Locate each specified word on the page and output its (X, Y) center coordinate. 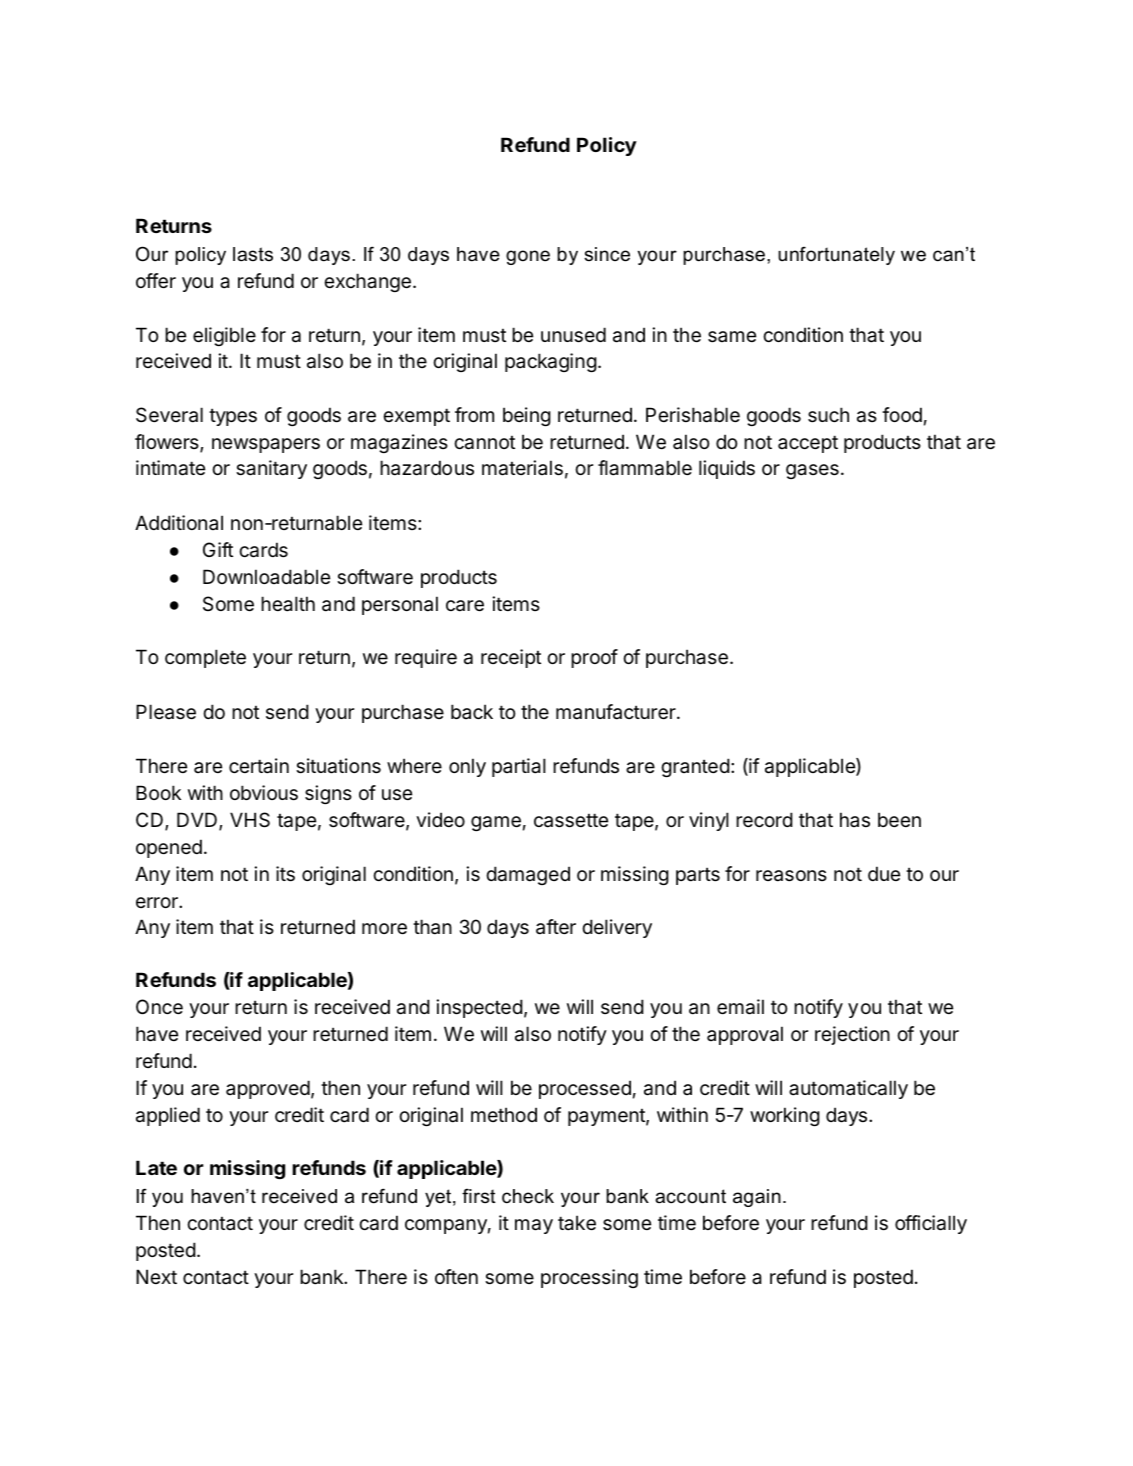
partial (519, 767)
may (534, 1226)
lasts (253, 254)
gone (528, 257)
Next (156, 1276)
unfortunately (836, 256)
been (899, 820)
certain (259, 766)
